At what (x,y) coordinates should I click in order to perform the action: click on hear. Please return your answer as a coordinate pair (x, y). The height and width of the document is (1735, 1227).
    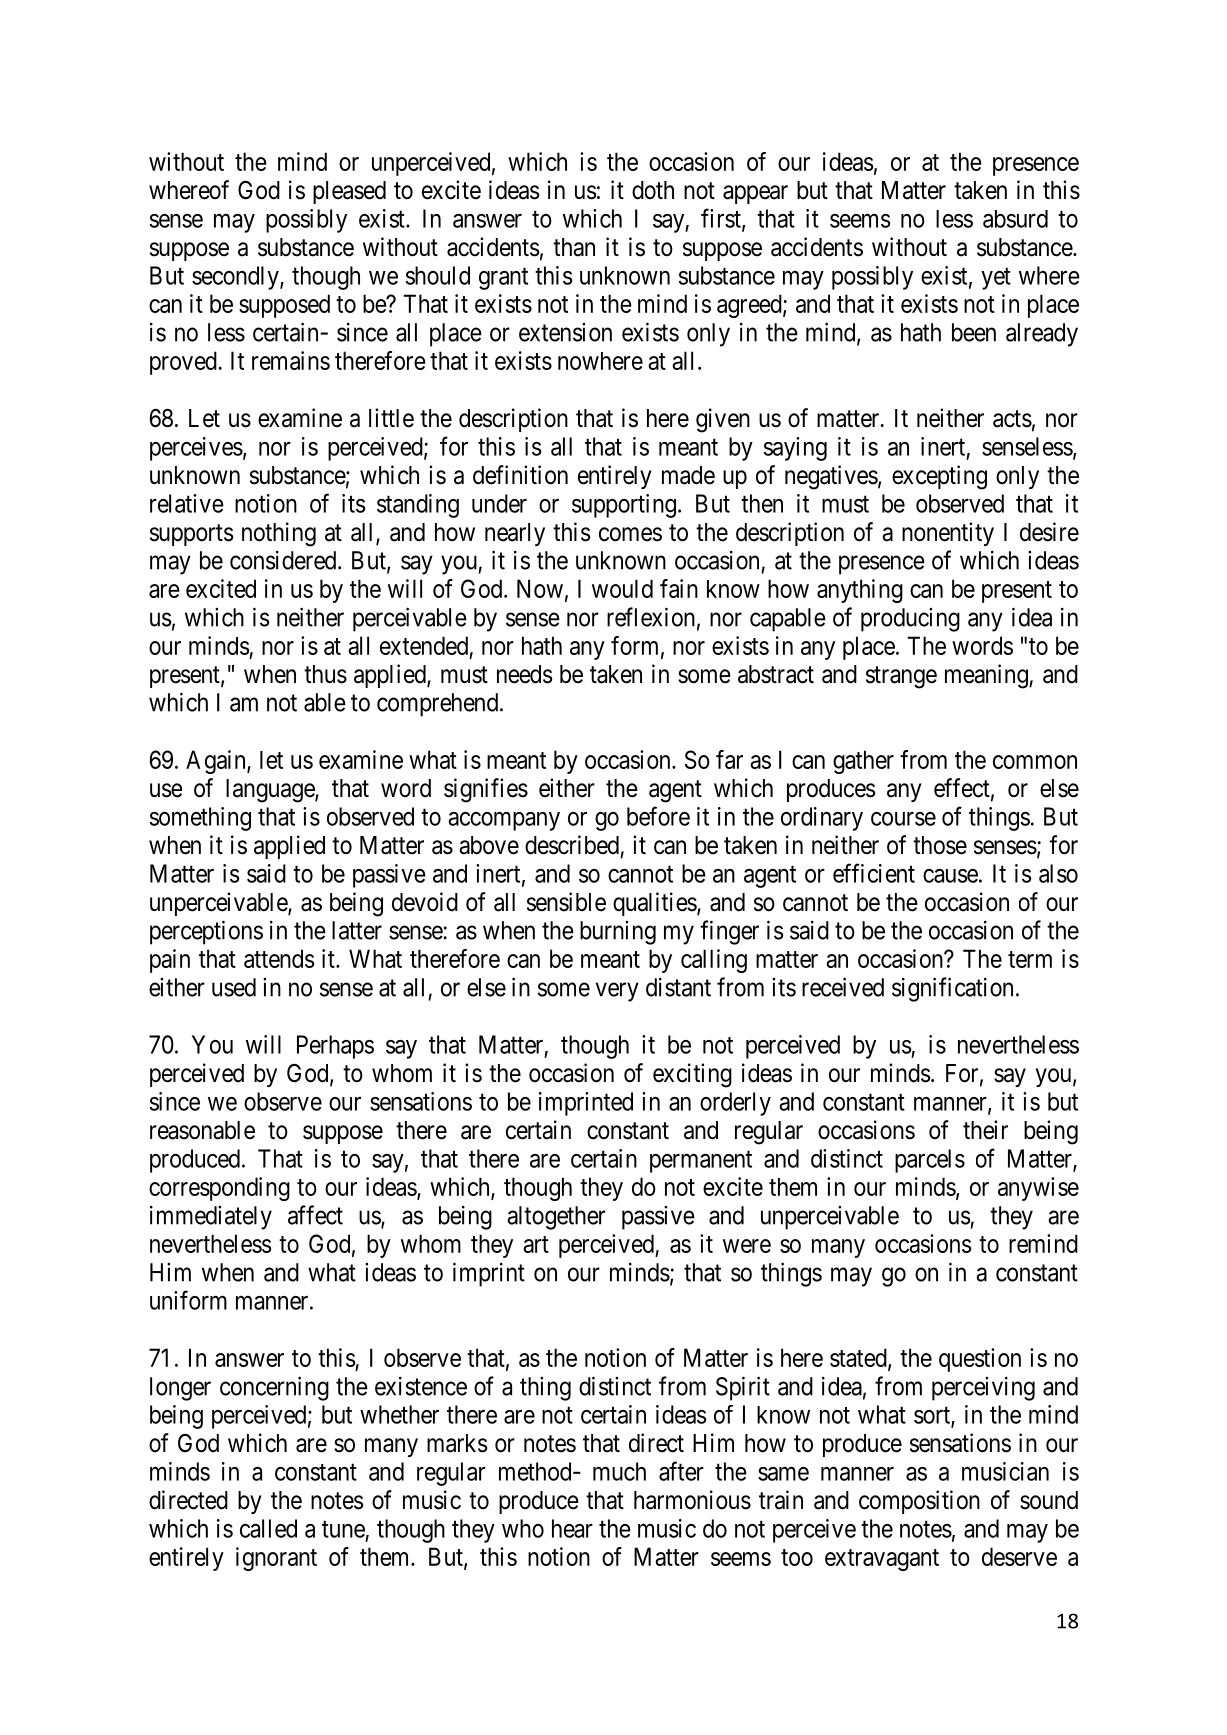
    Looking at the image, I should click on (572, 1528).
